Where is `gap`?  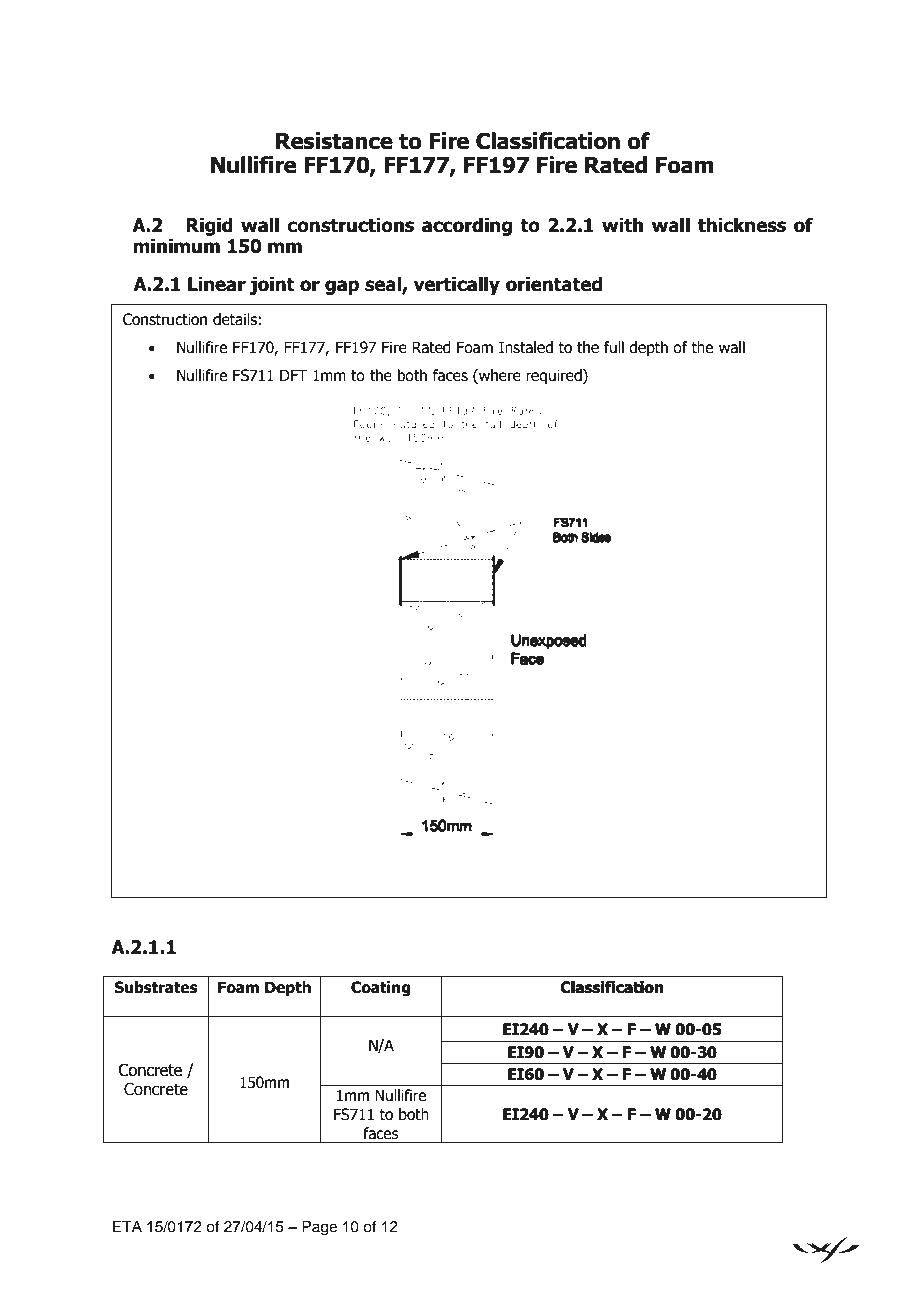 gap is located at coordinates (342, 287).
